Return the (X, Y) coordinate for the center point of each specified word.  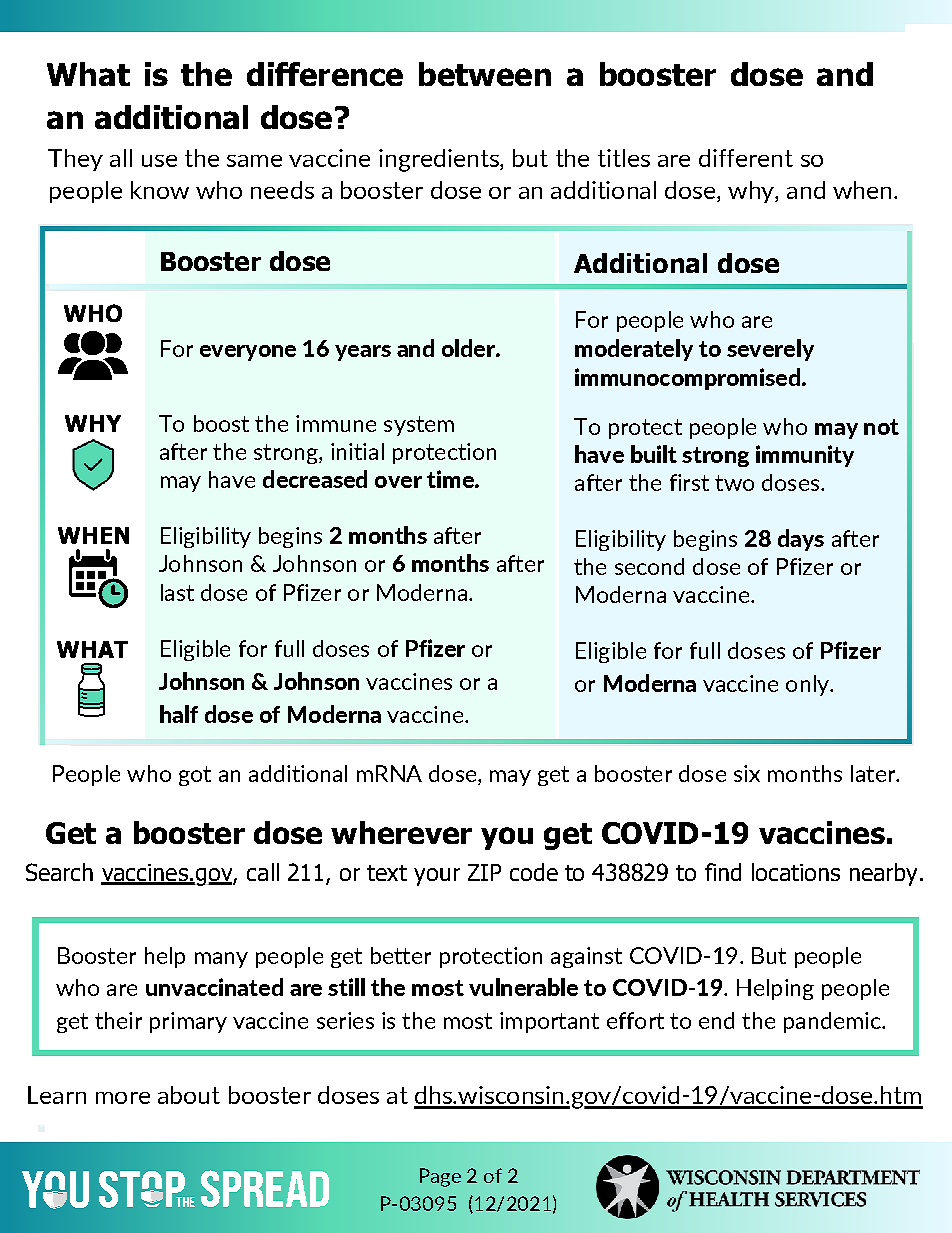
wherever (401, 832)
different (746, 158)
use (159, 161)
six (747, 773)
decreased (315, 479)
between (485, 74)
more (123, 1098)
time (451, 479)
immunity (805, 456)
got (195, 776)
